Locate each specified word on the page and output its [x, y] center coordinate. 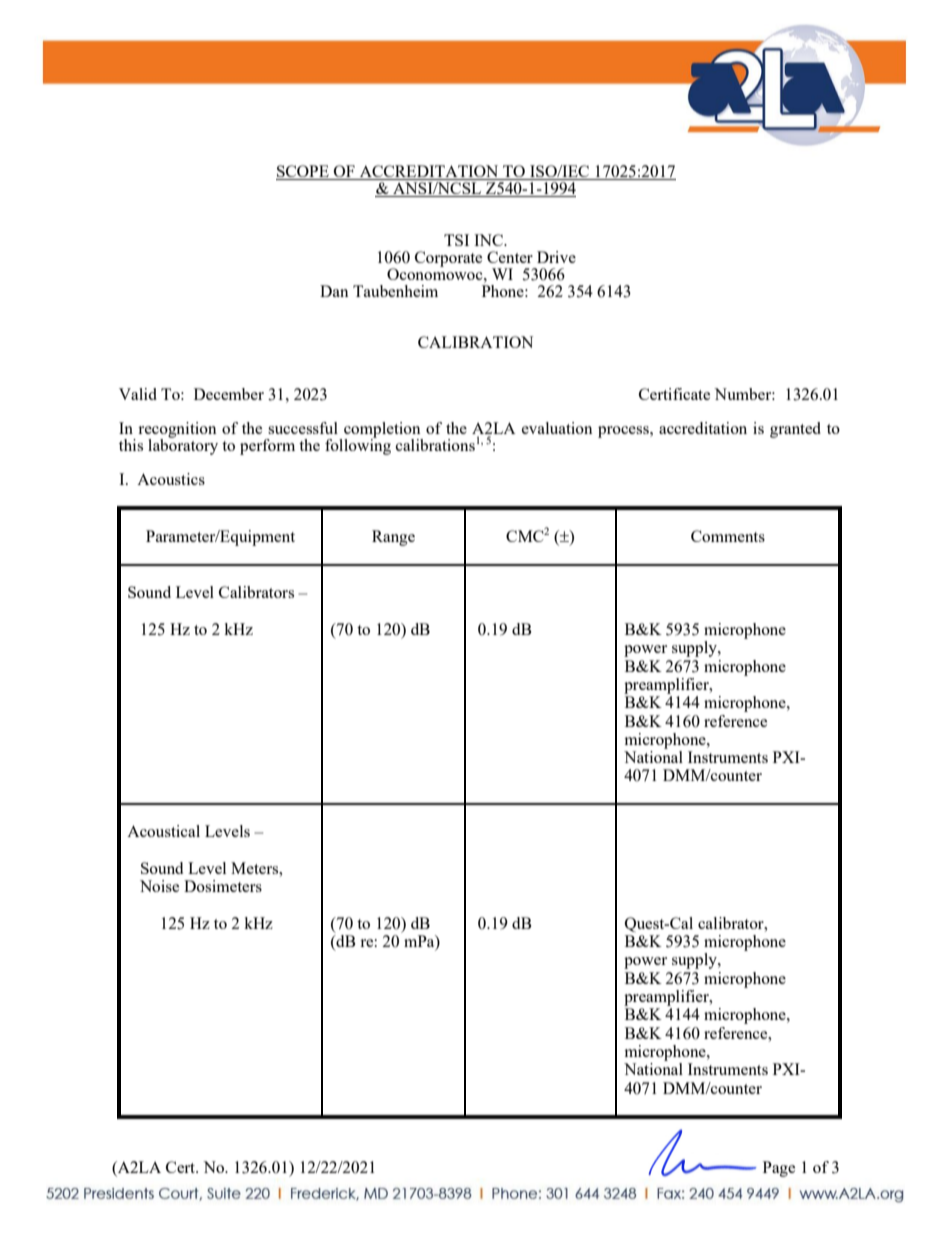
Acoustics [171, 479]
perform [267, 447]
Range [393, 538]
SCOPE [303, 172]
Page [779, 1169]
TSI [456, 240]
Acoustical [163, 831]
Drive [556, 257]
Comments [728, 536]
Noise [159, 886]
